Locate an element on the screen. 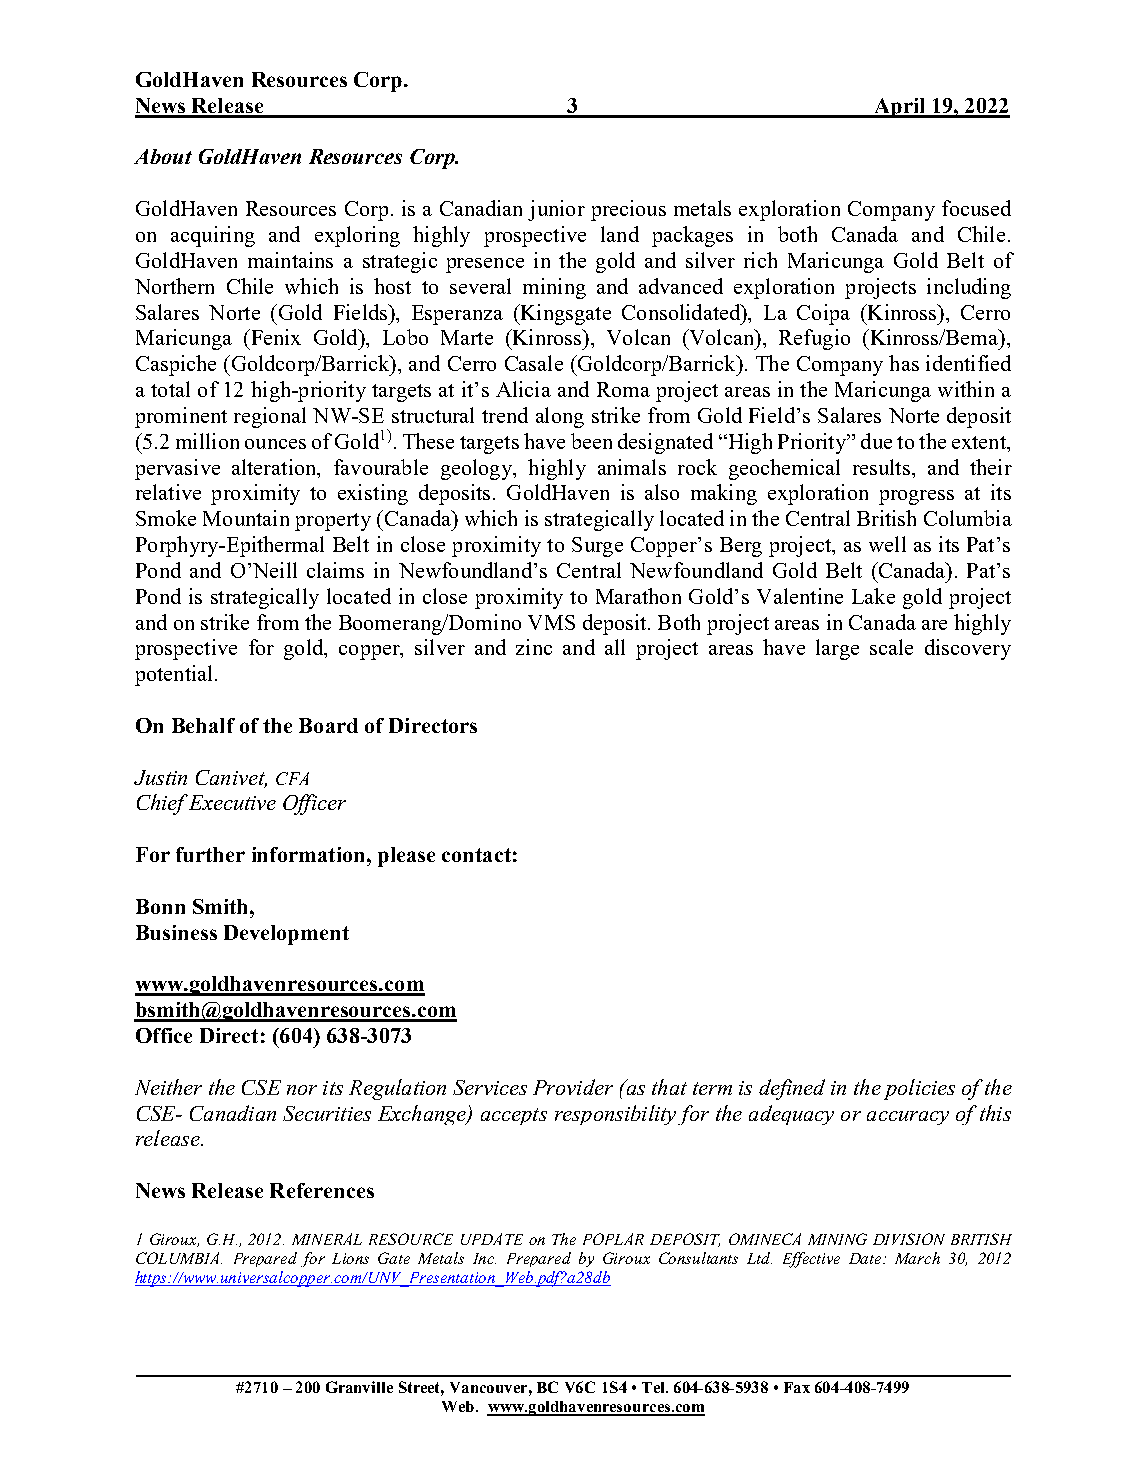  CFA is located at coordinates (292, 778).
